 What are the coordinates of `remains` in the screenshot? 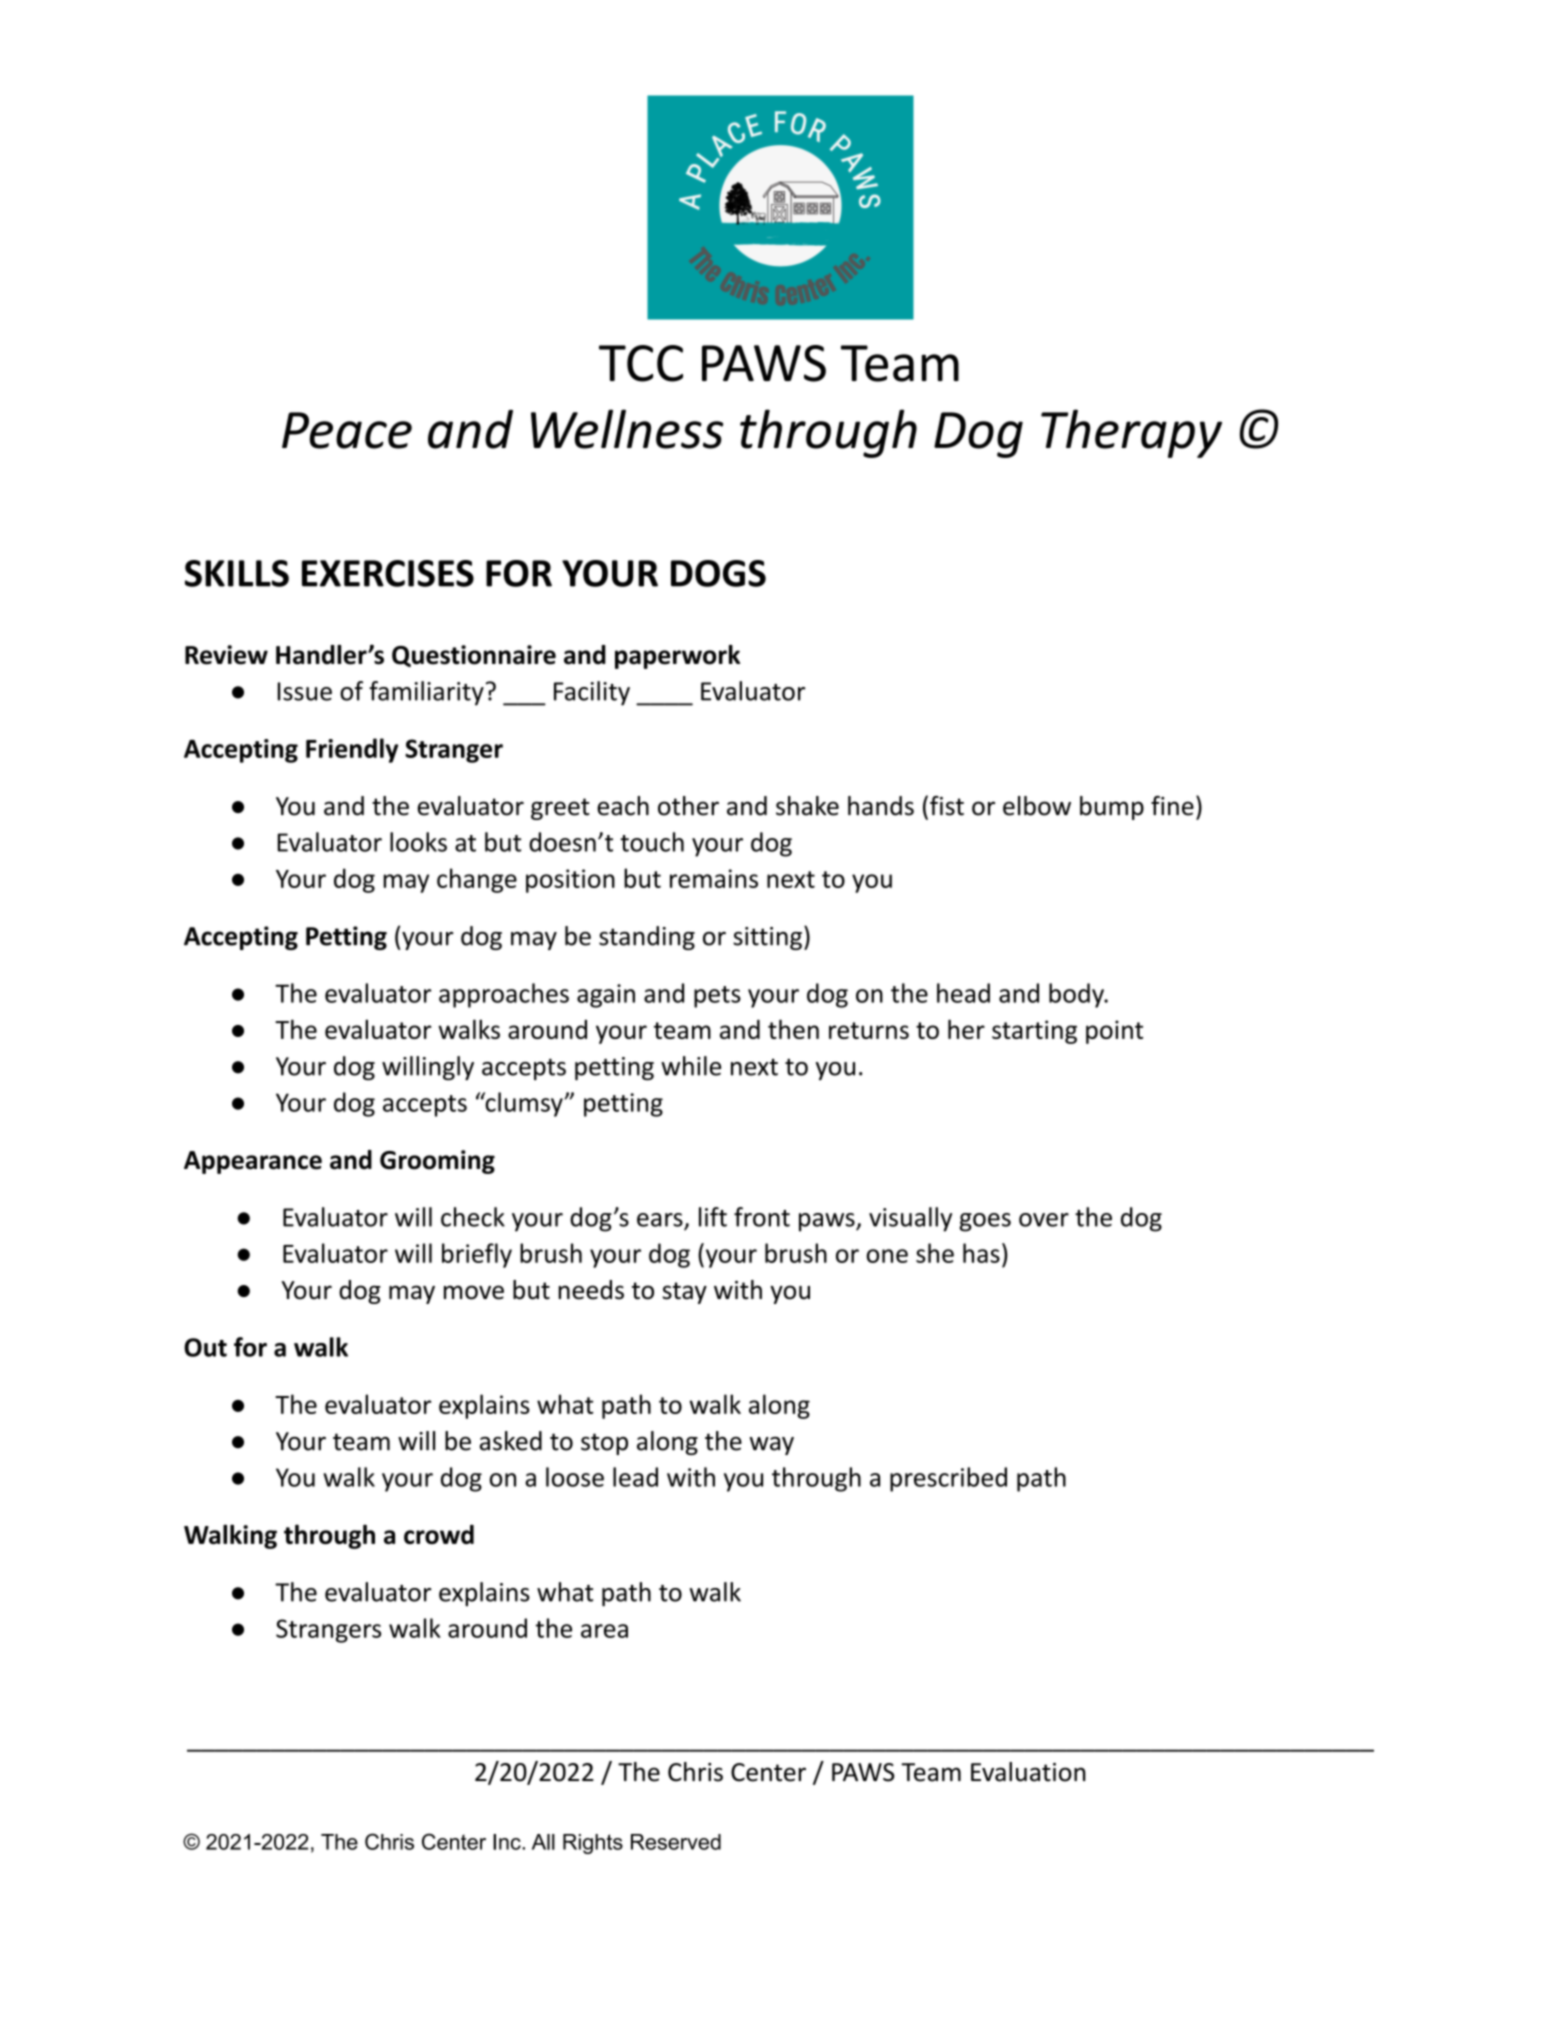 It's located at (714, 878).
